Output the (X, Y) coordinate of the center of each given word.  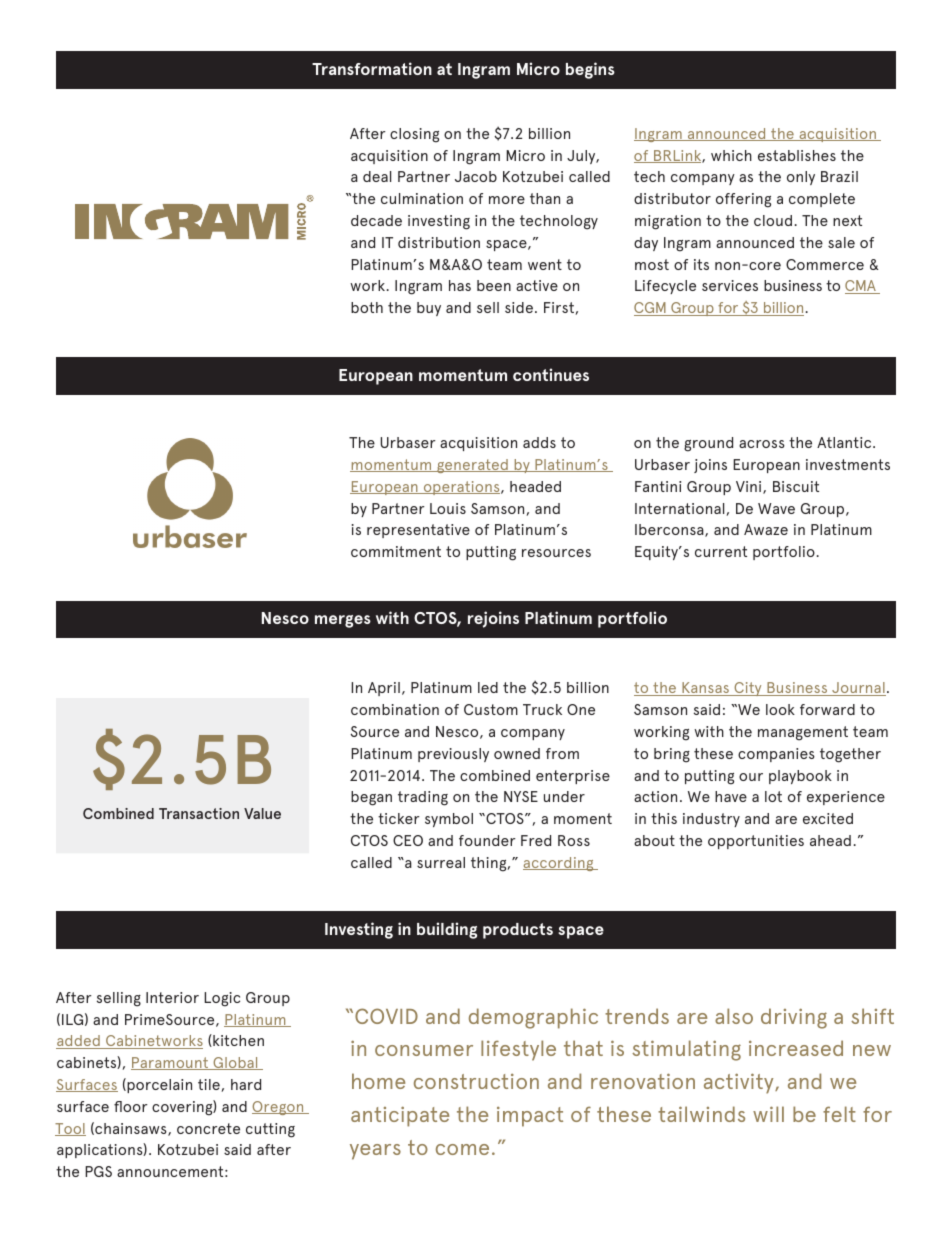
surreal (441, 862)
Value (262, 813)
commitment (396, 551)
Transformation (372, 68)
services (730, 285)
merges (343, 621)
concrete (208, 1128)
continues (551, 374)
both (367, 307)
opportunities (756, 842)
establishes (797, 155)
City (748, 689)
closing (414, 135)
